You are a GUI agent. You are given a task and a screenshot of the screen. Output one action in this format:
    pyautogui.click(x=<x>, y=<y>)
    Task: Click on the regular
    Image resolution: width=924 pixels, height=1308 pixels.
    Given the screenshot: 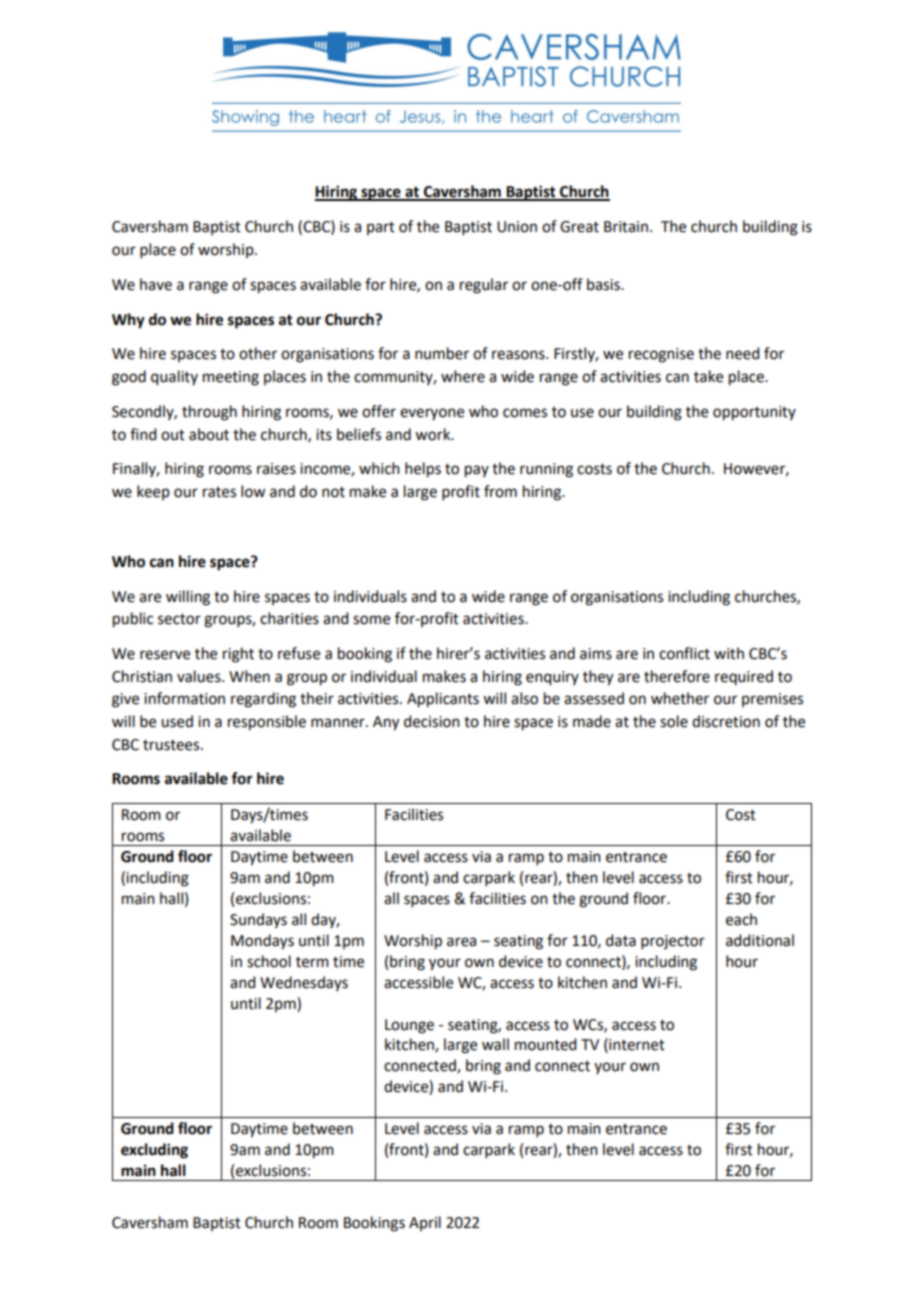 What is the action you would take?
    pyautogui.click(x=484, y=286)
